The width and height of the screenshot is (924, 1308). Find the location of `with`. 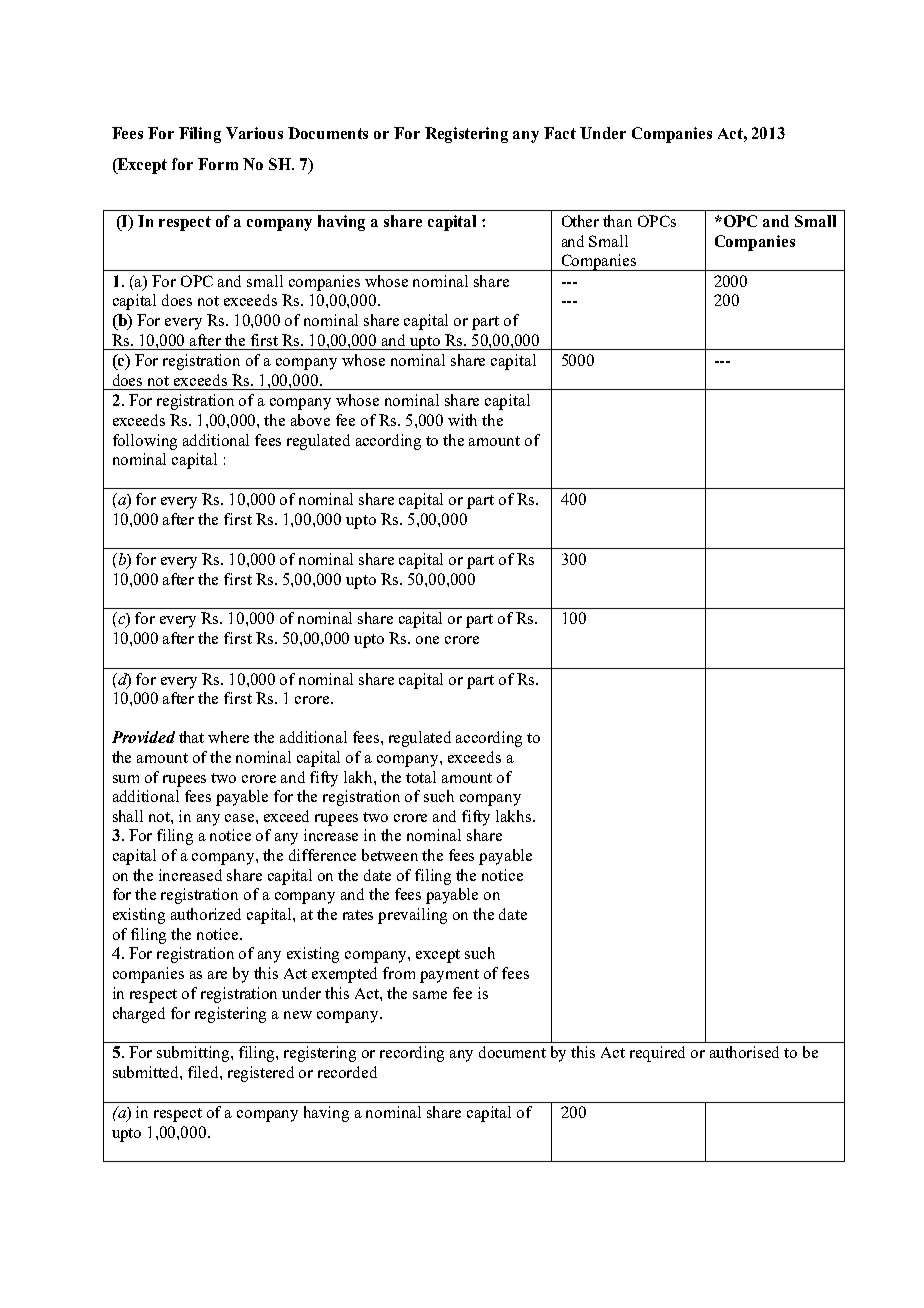

with is located at coordinates (462, 420).
